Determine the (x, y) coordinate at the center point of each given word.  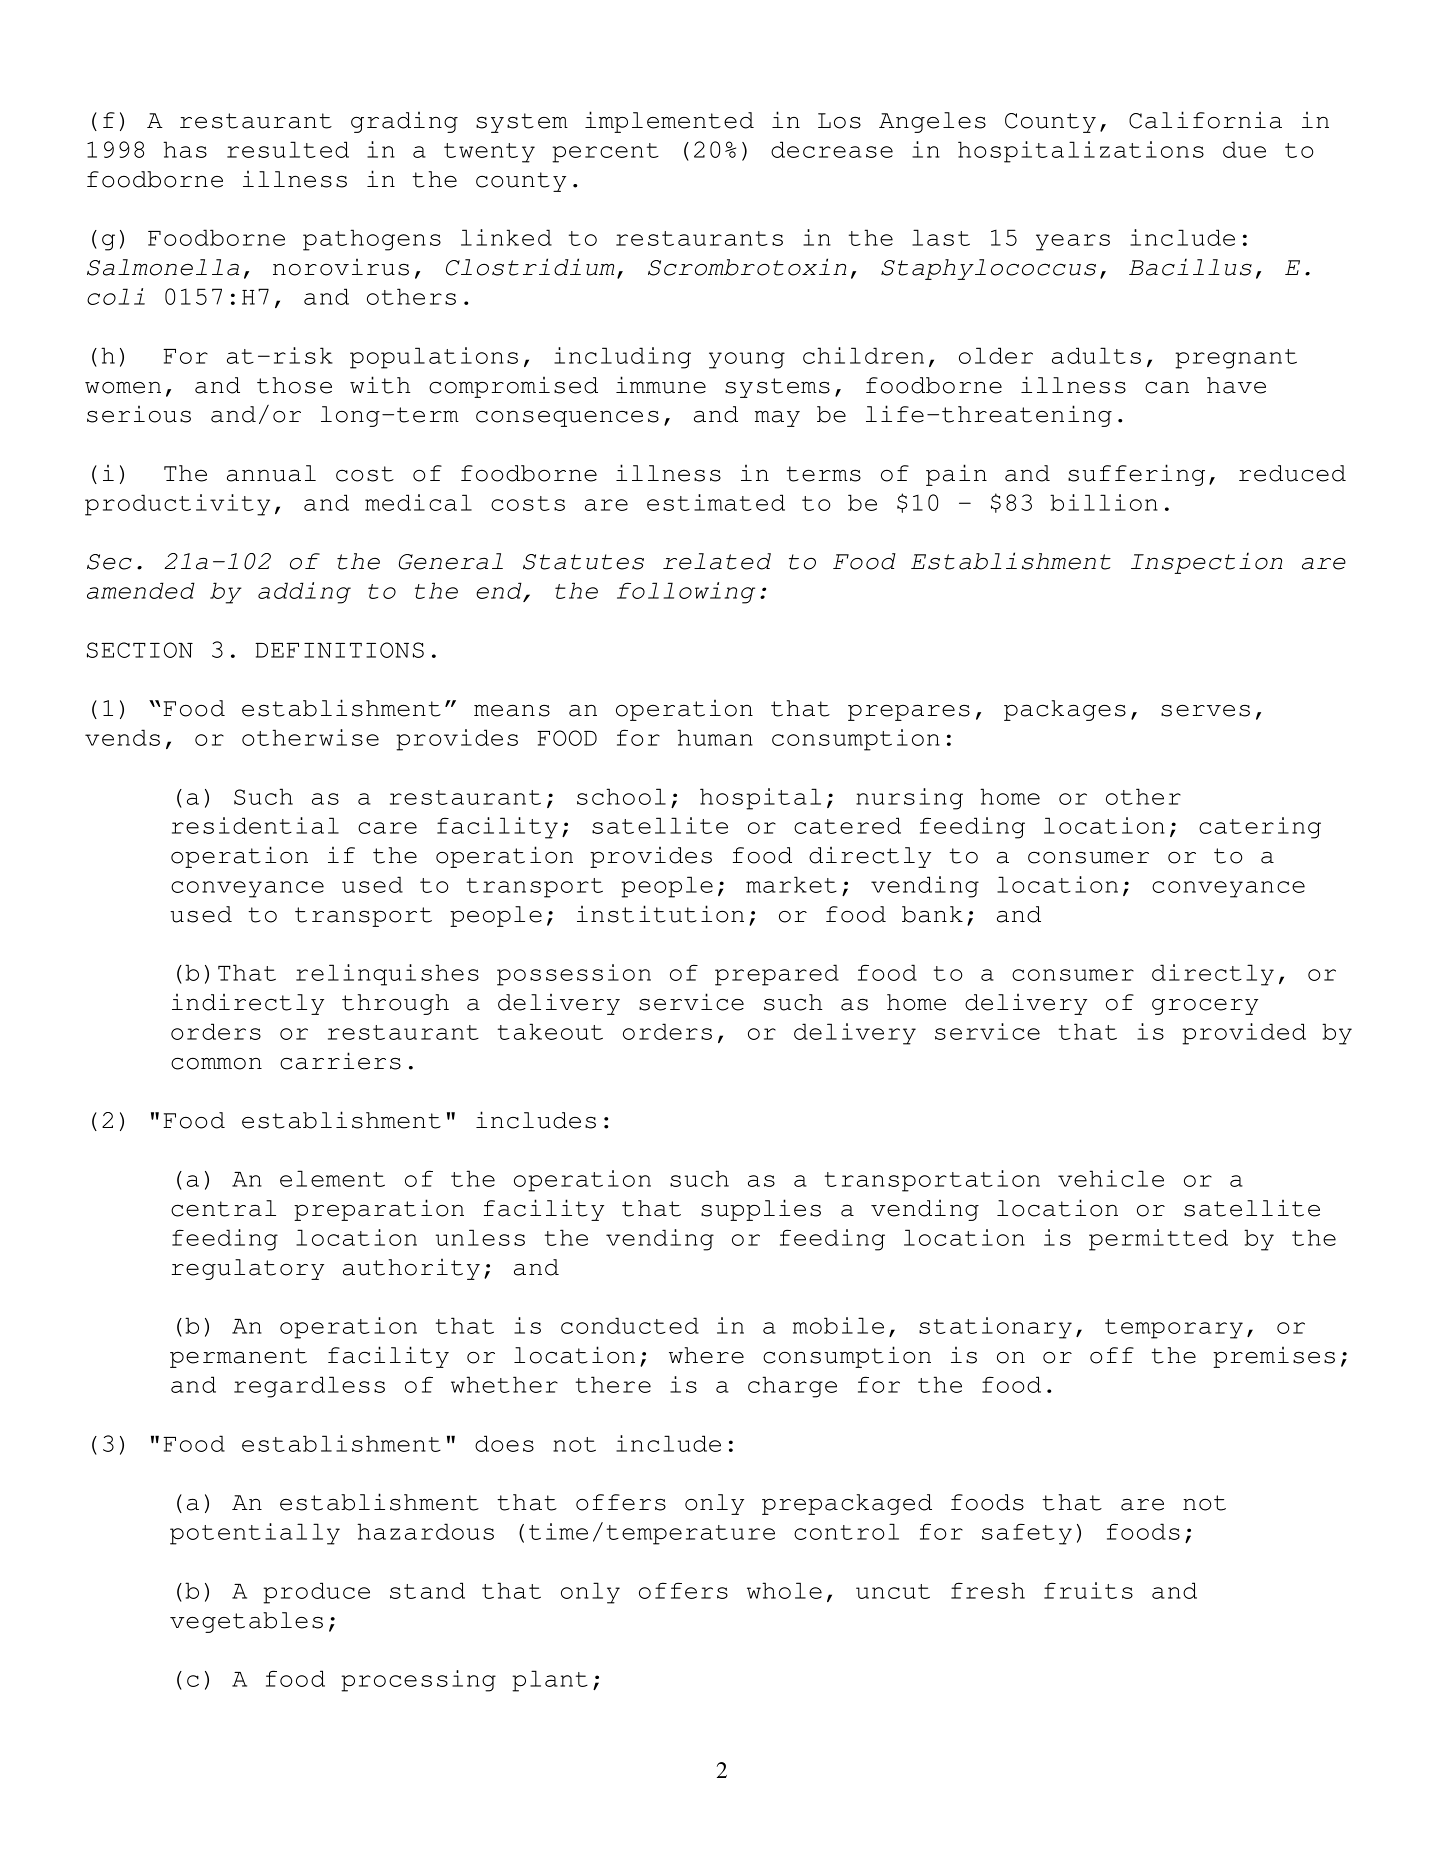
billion (1104, 502)
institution (660, 914)
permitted (1158, 1240)
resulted (288, 149)
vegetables (246, 1622)
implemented (669, 122)
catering (1260, 828)
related (717, 561)
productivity (177, 505)
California (1205, 120)
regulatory (248, 1269)
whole (784, 1590)
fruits (1088, 1590)
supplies (761, 1210)
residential (255, 825)
